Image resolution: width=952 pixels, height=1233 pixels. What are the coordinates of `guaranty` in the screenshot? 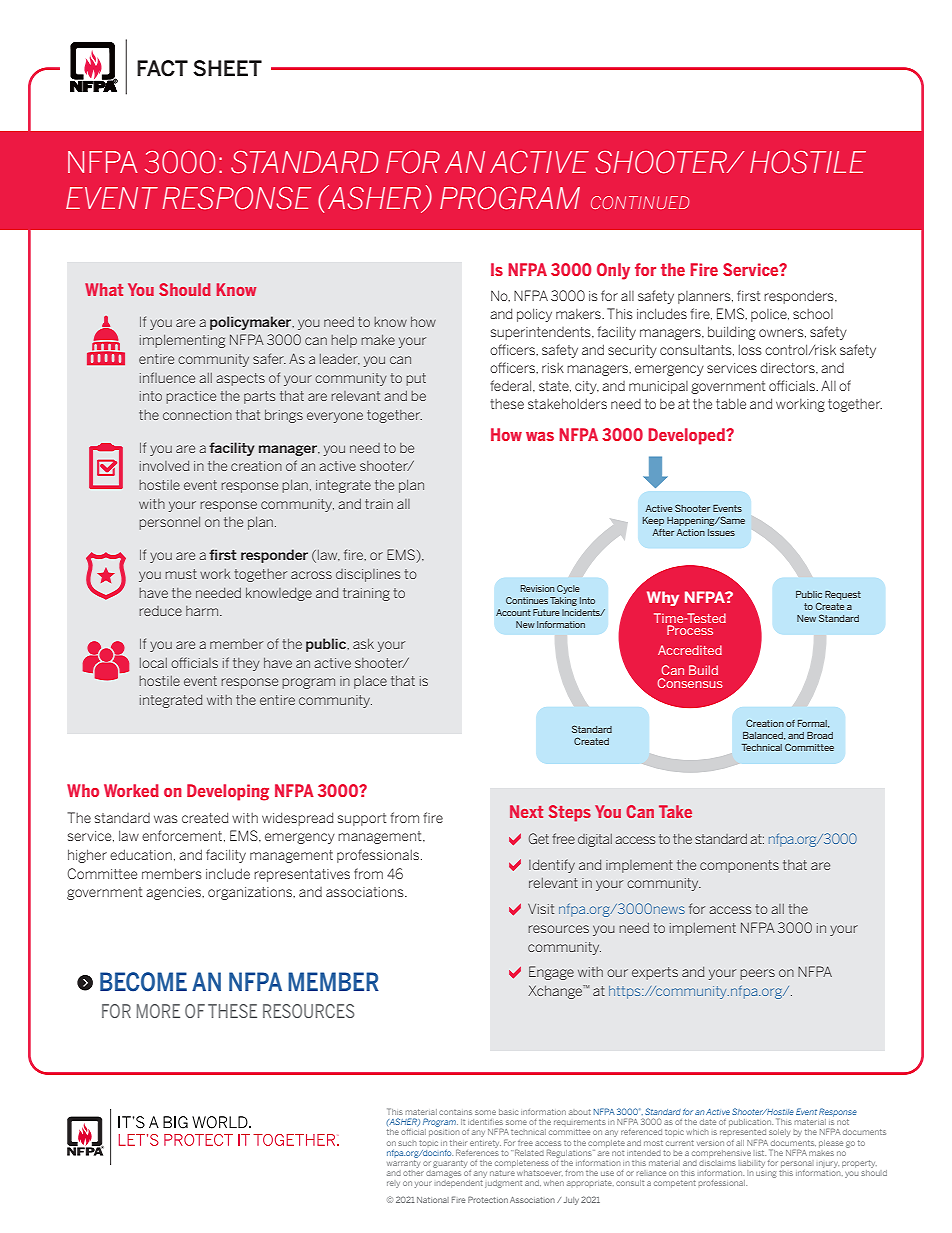 It's located at (450, 1164).
